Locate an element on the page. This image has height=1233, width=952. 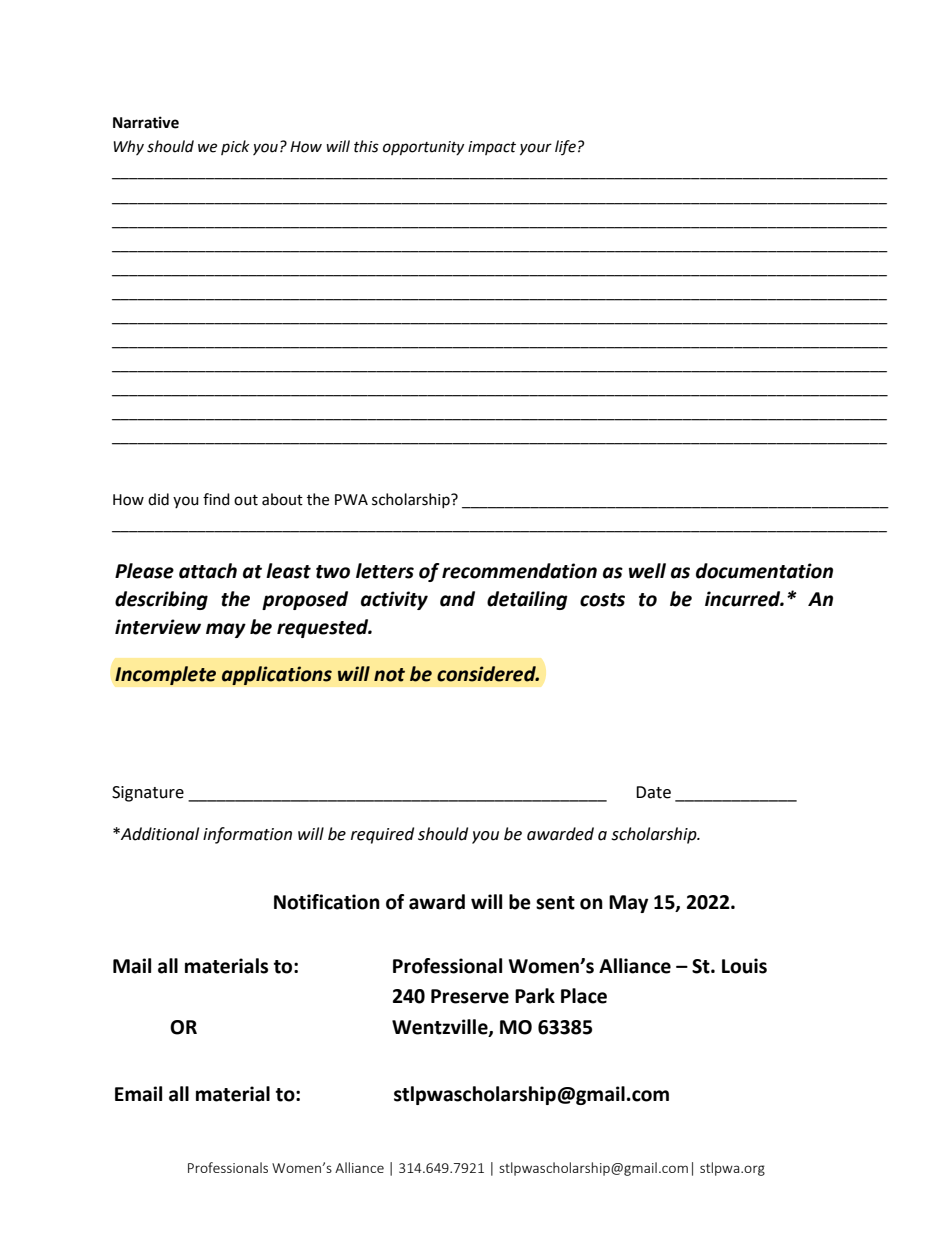
Date is located at coordinates (653, 792).
